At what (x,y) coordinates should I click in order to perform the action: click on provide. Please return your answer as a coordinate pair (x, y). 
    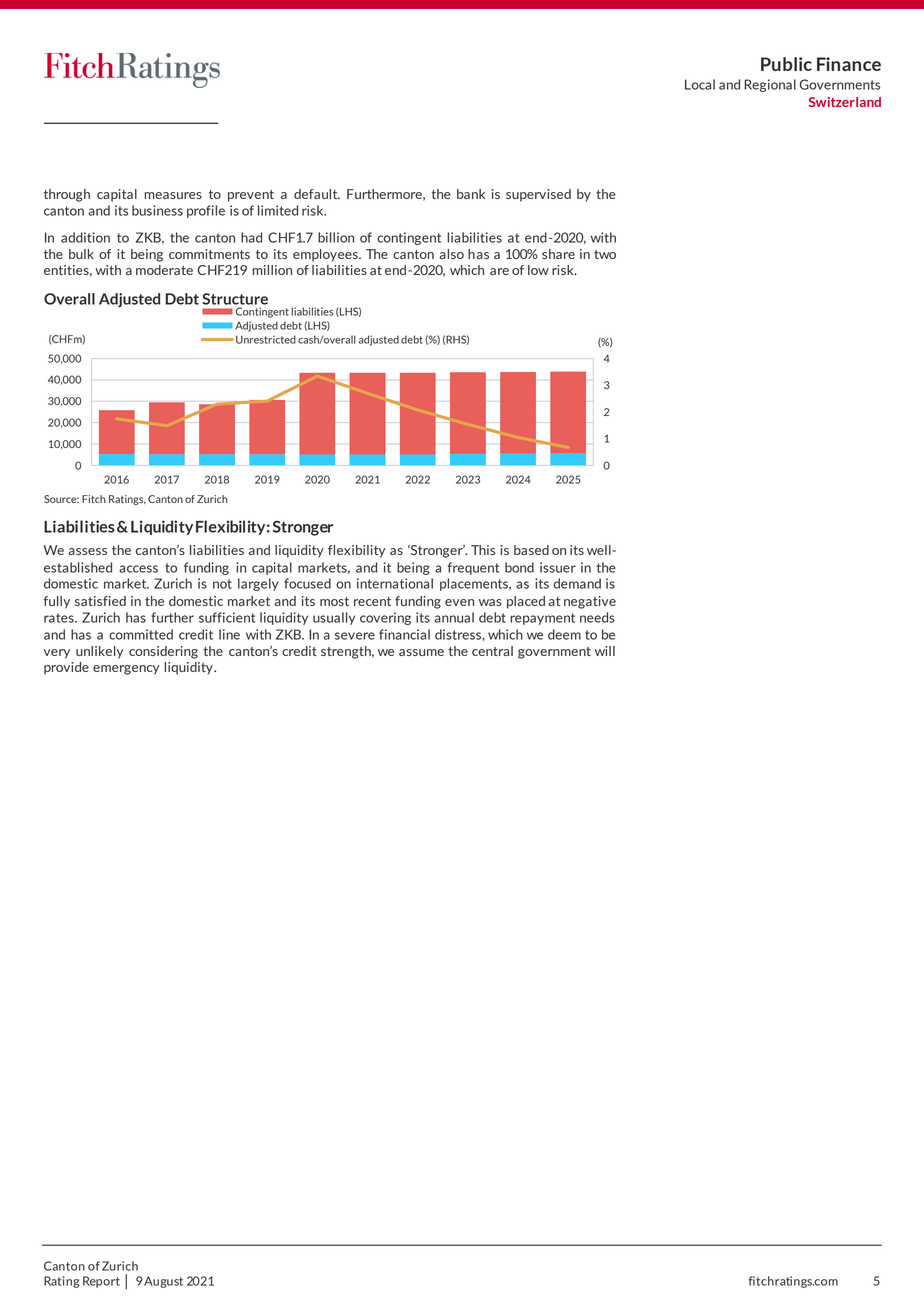
    Looking at the image, I should click on (66, 668).
